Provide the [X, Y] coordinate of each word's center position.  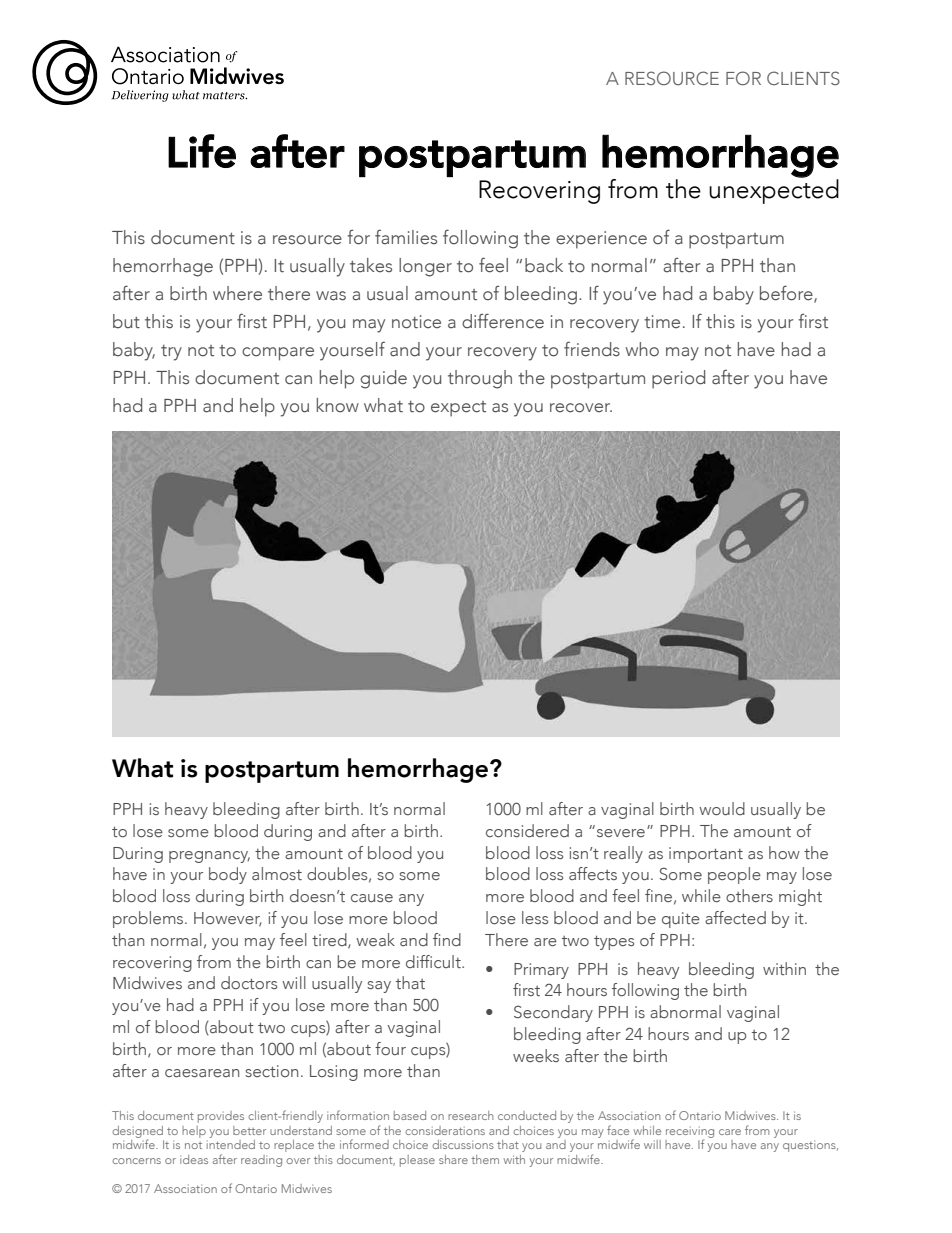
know [338, 405]
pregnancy [209, 857]
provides [221, 1117]
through [480, 379]
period [678, 379]
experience [601, 240]
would [722, 808]
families [406, 237]
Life [202, 151]
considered [527, 830]
